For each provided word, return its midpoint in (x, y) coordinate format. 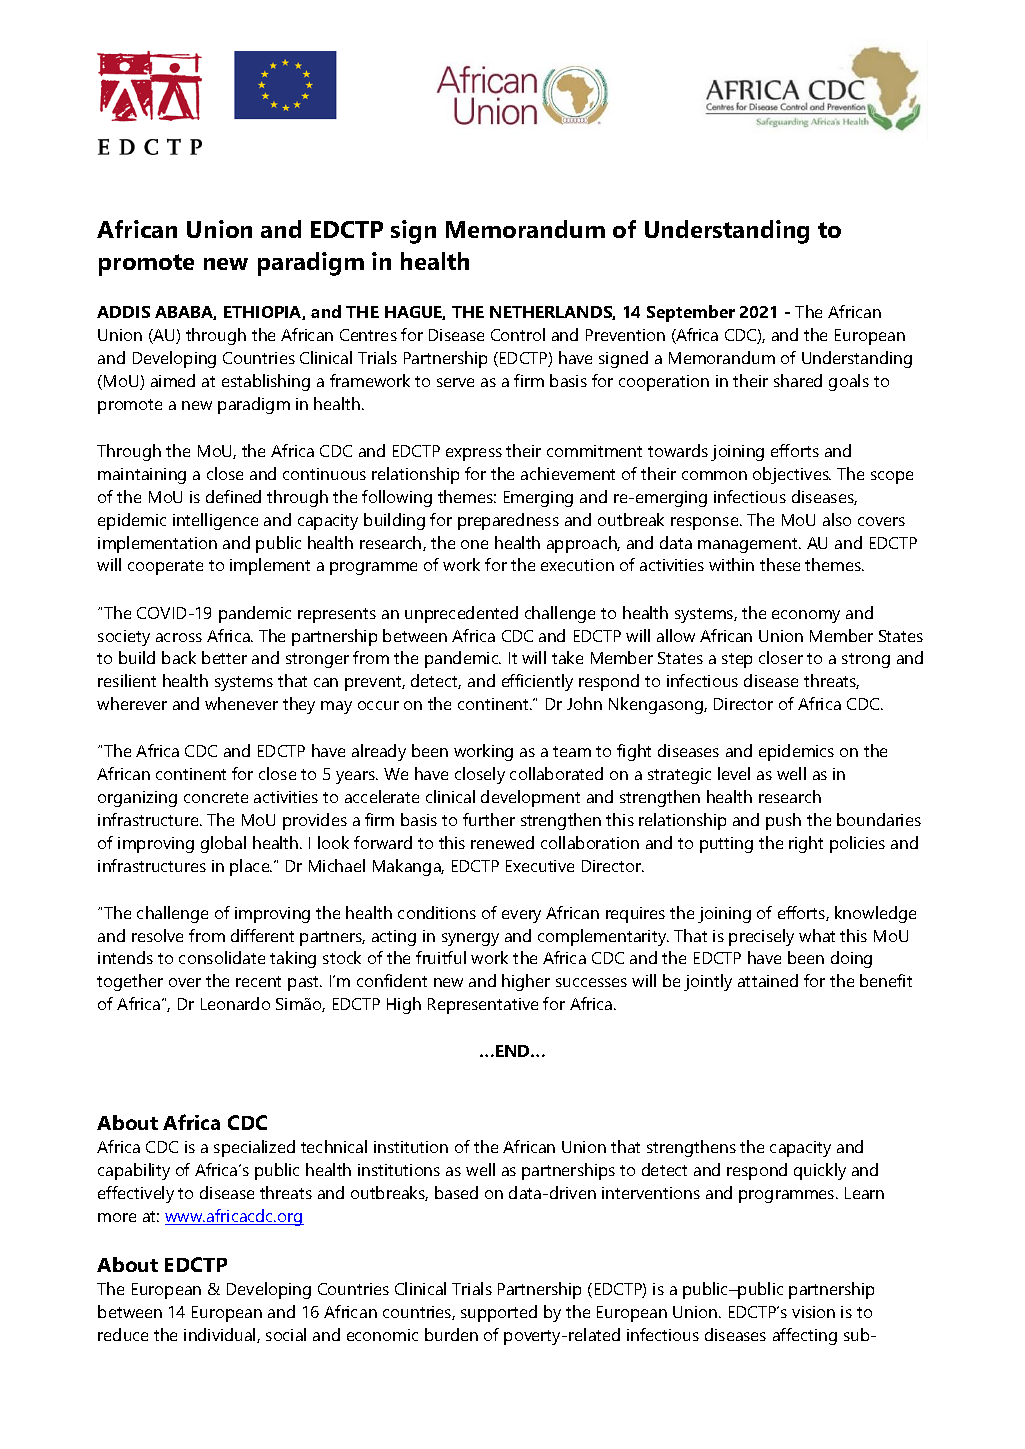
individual (221, 1335)
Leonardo (235, 1003)
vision (813, 1312)
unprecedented (461, 614)
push (783, 821)
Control (518, 334)
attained (768, 980)
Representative (483, 1006)
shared (798, 380)
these (780, 564)
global (223, 844)
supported (499, 1313)
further (489, 819)
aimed (173, 380)
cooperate (165, 567)
